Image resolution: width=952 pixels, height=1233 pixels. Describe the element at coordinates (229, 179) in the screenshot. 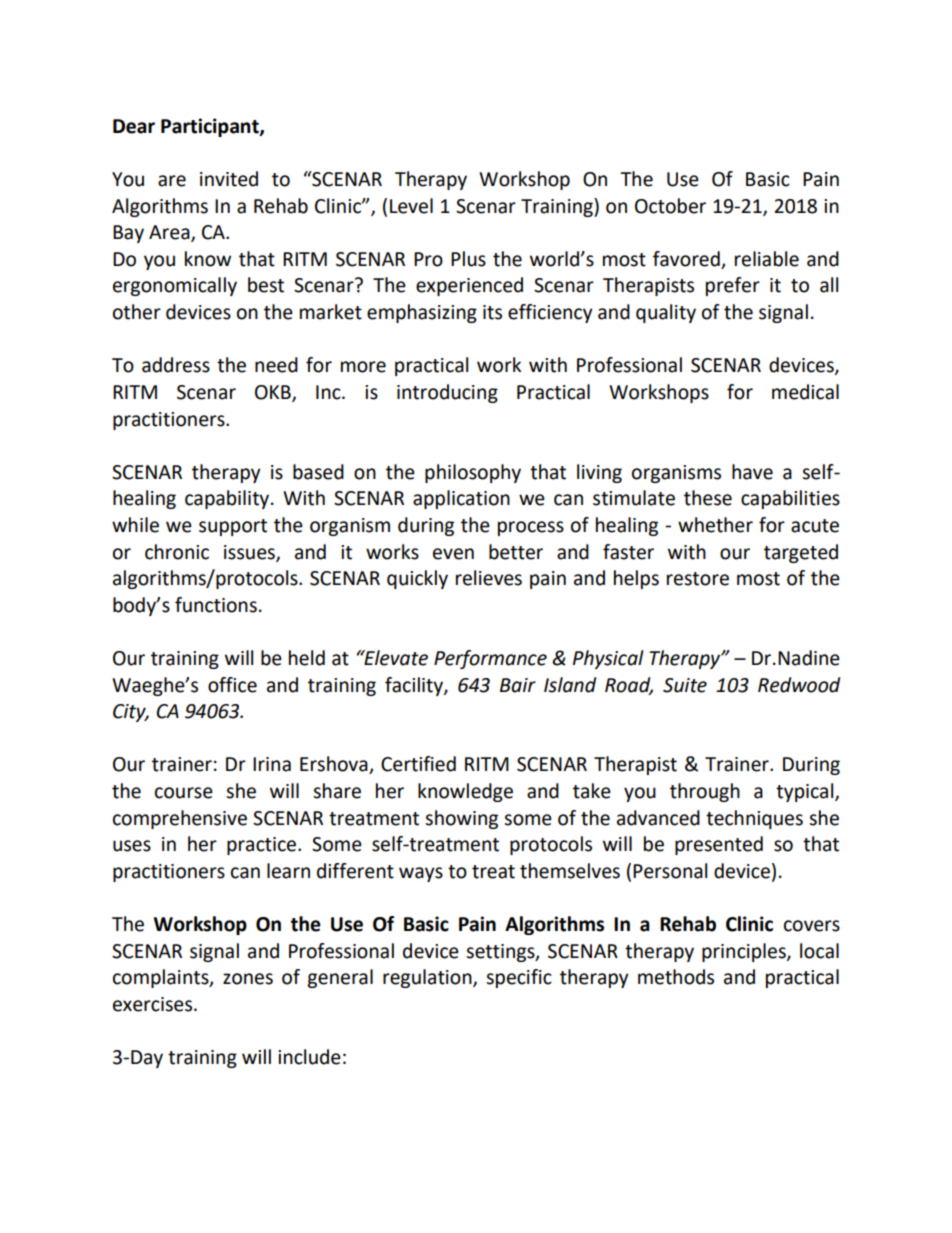

I see `invited` at that location.
